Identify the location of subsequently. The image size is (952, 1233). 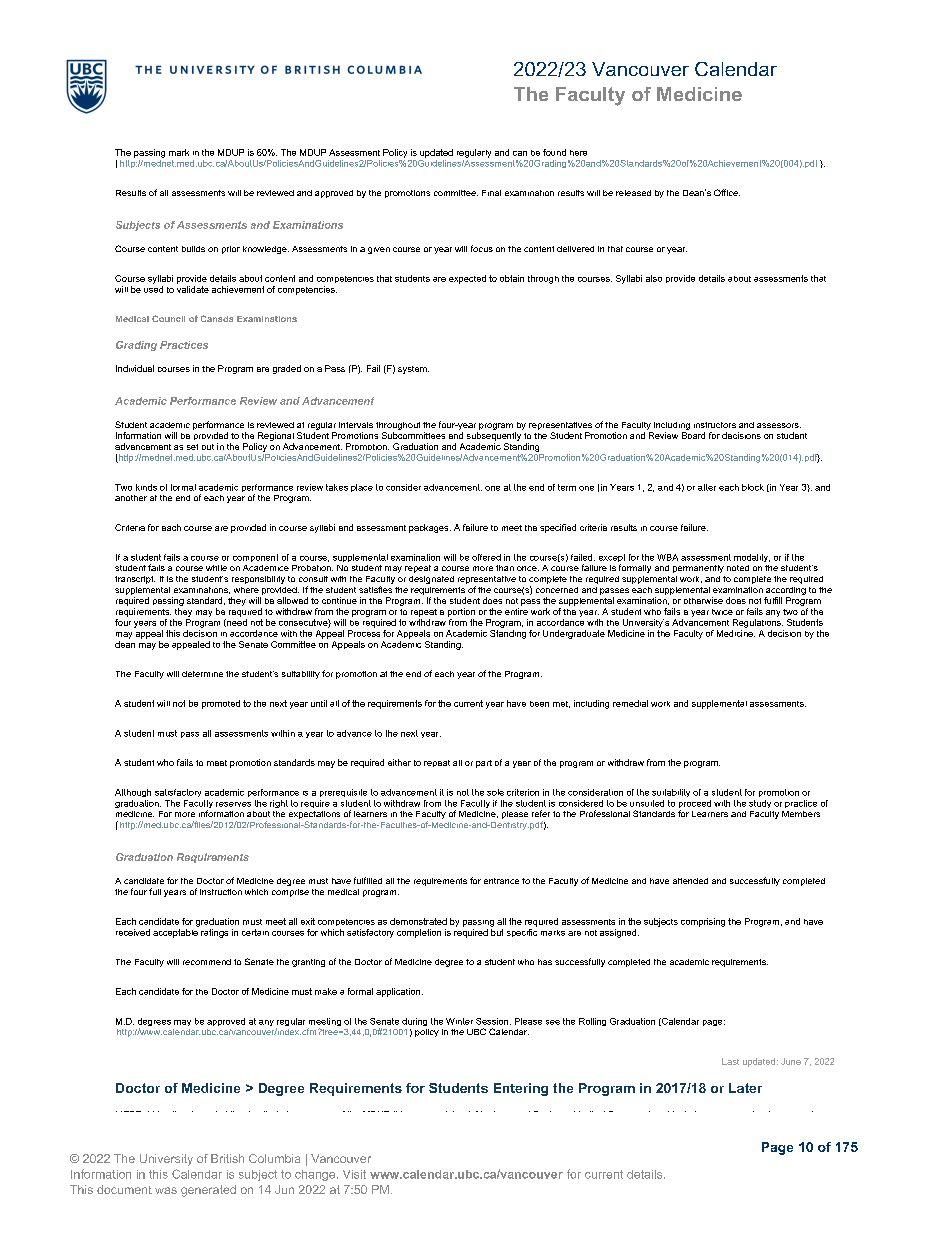
(494, 436).
